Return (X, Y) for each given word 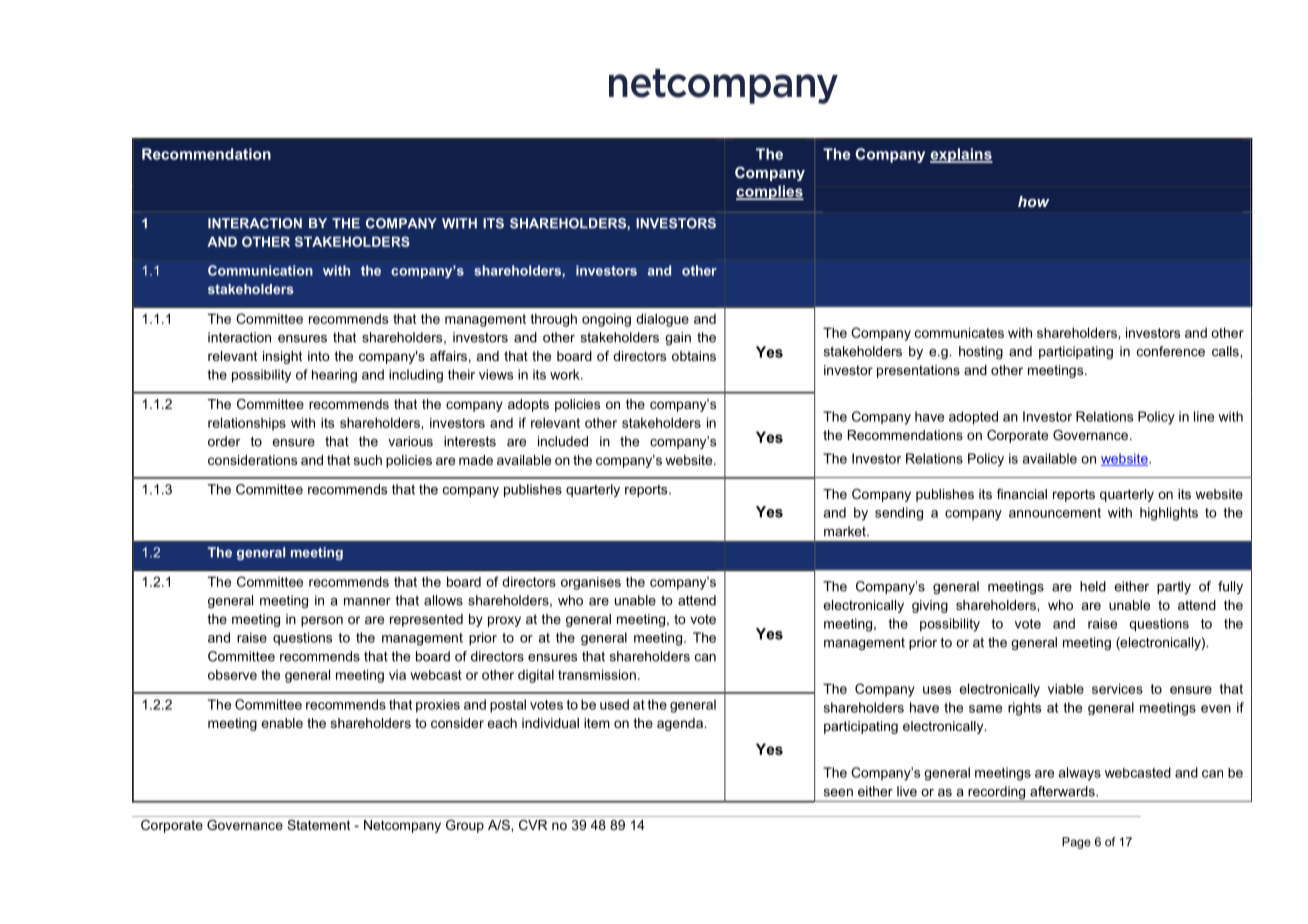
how (1034, 201)
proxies (438, 706)
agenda (681, 724)
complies (770, 192)
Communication (260, 270)
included (563, 441)
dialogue (662, 320)
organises (591, 583)
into (319, 356)
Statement (319, 825)
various (410, 441)
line (1204, 416)
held (1093, 586)
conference (1171, 351)
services (1117, 688)
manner (367, 602)
